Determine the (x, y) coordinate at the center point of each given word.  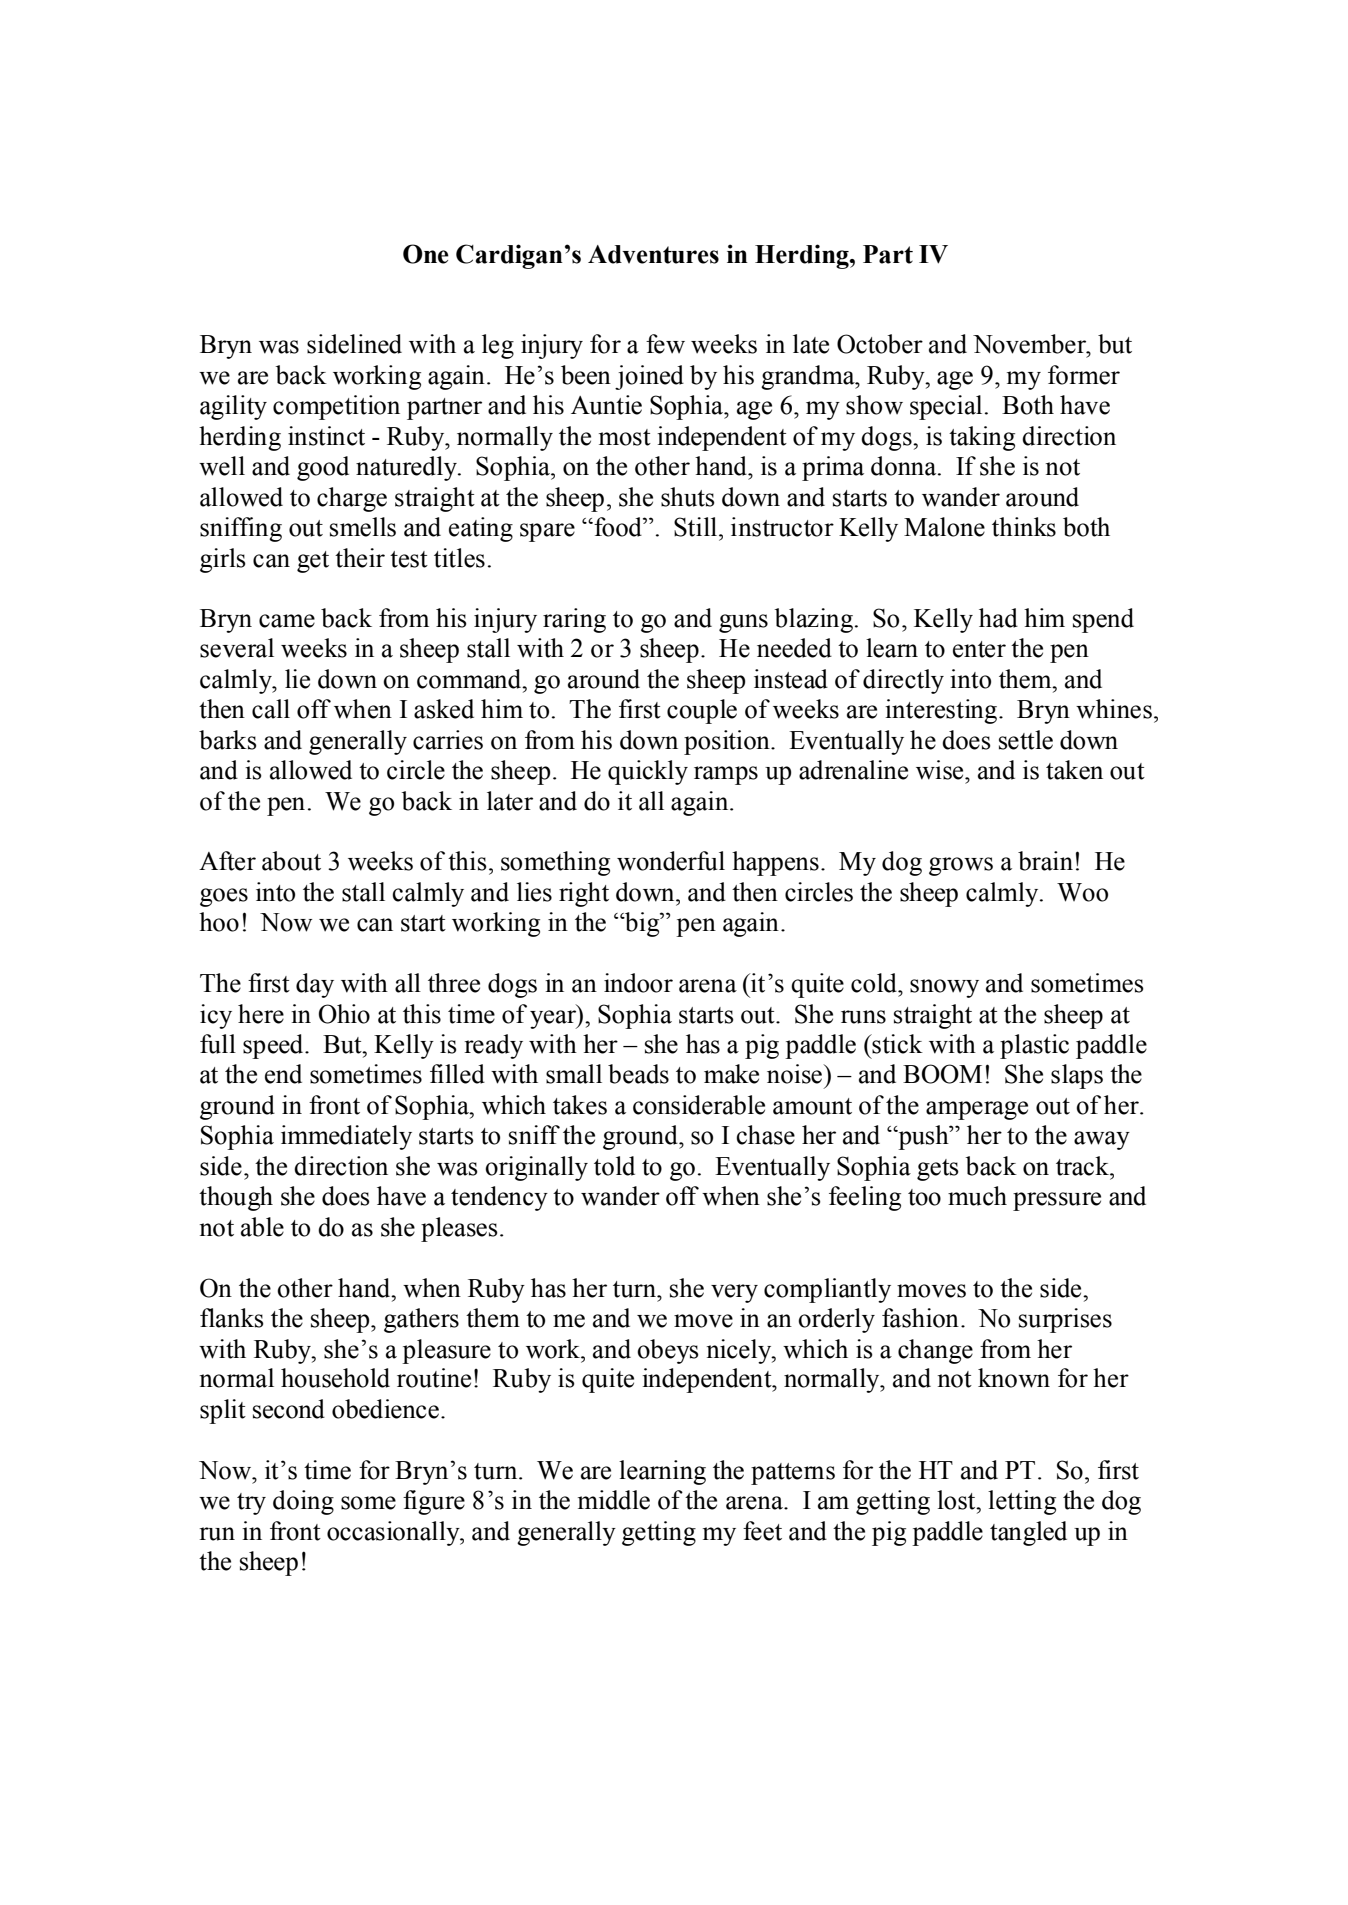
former (1084, 375)
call (271, 709)
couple (702, 711)
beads (638, 1074)
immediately (346, 1137)
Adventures (653, 254)
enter (979, 649)
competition (336, 407)
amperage (977, 1110)
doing (303, 1502)
